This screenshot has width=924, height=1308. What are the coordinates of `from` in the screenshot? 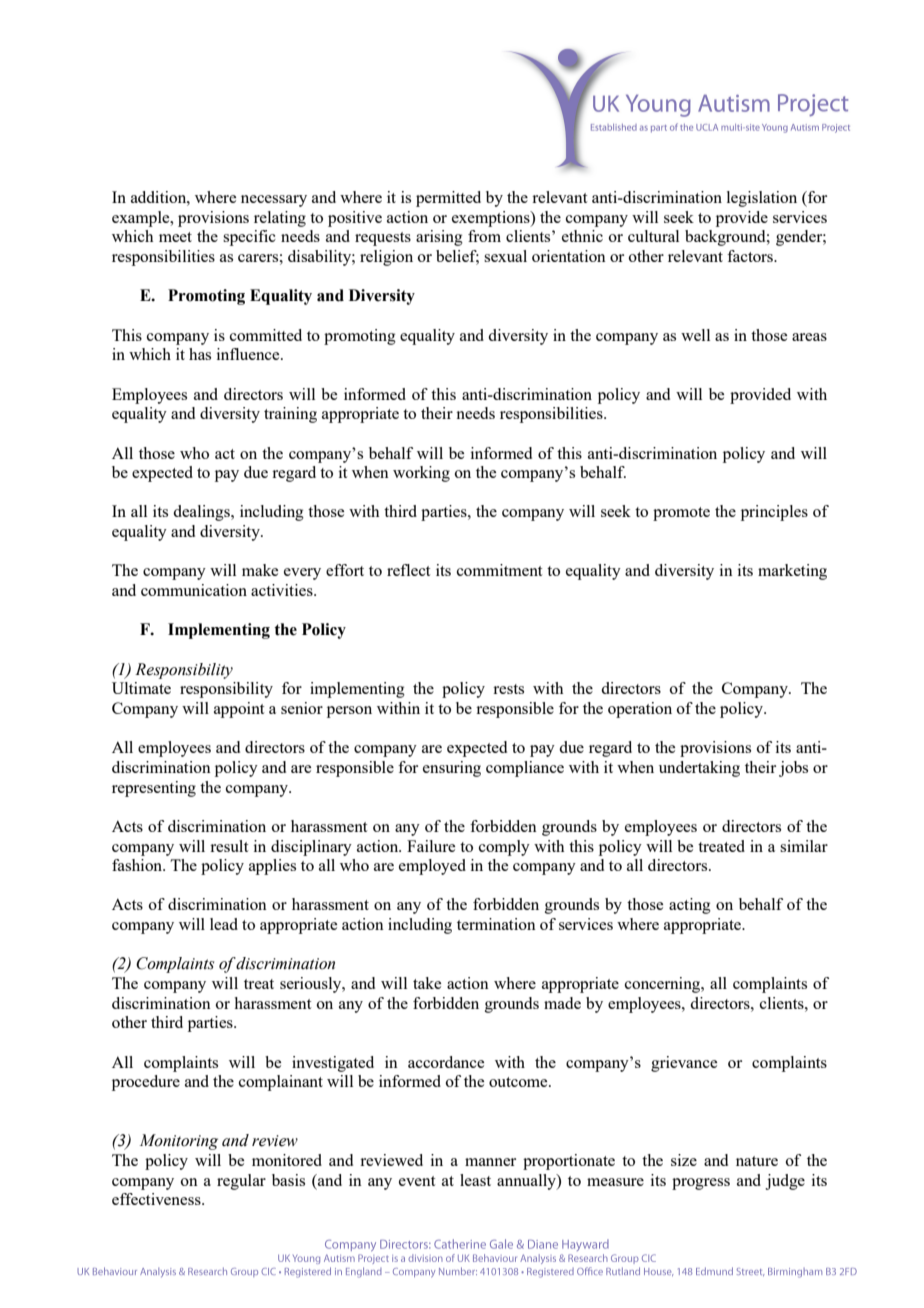 It's located at (484, 236).
